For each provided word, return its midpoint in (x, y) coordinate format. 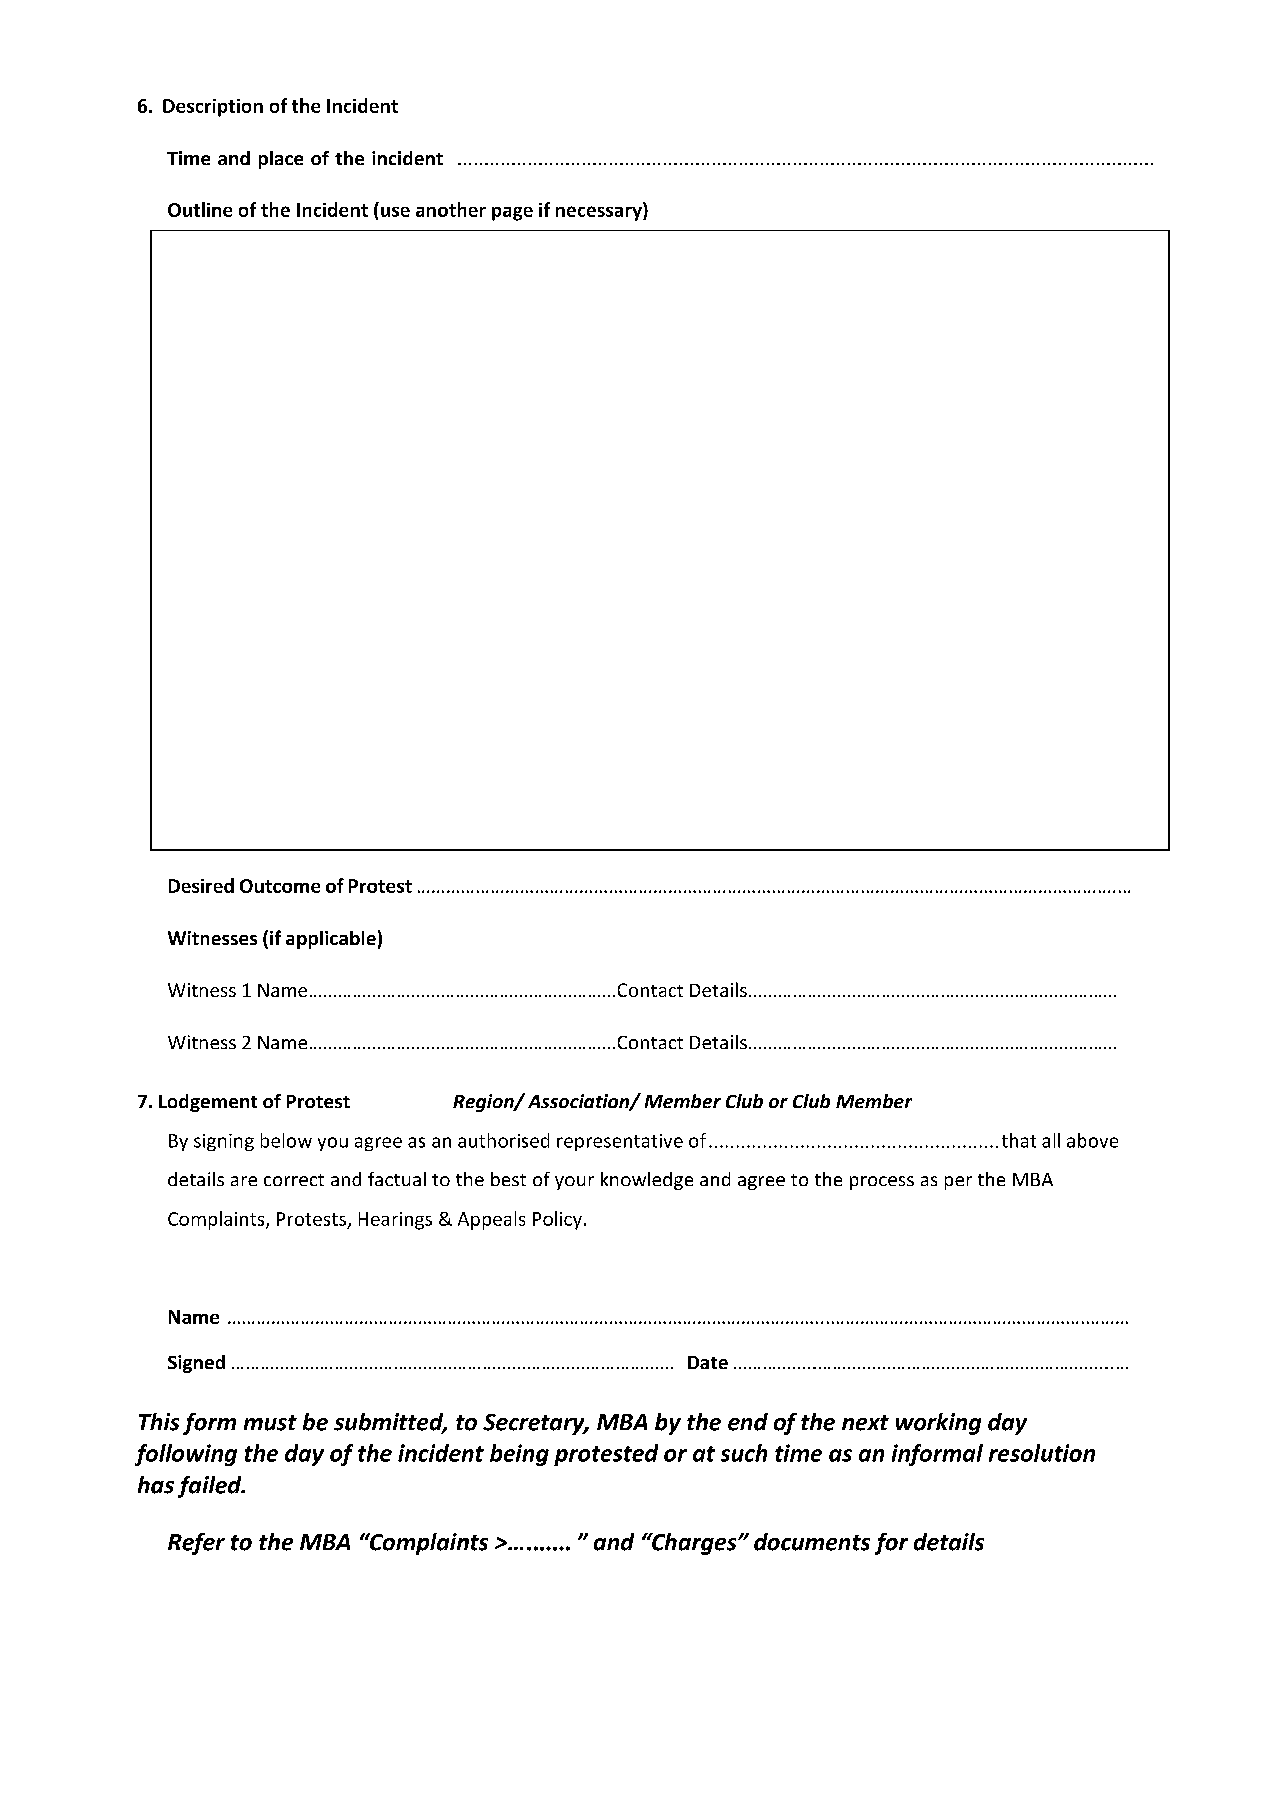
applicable (331, 940)
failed (211, 1487)
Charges (694, 1544)
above (1092, 1140)
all (1051, 1140)
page (512, 214)
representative (620, 1142)
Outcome (280, 886)
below (286, 1140)
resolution (1042, 1453)
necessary (600, 213)
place (281, 160)
